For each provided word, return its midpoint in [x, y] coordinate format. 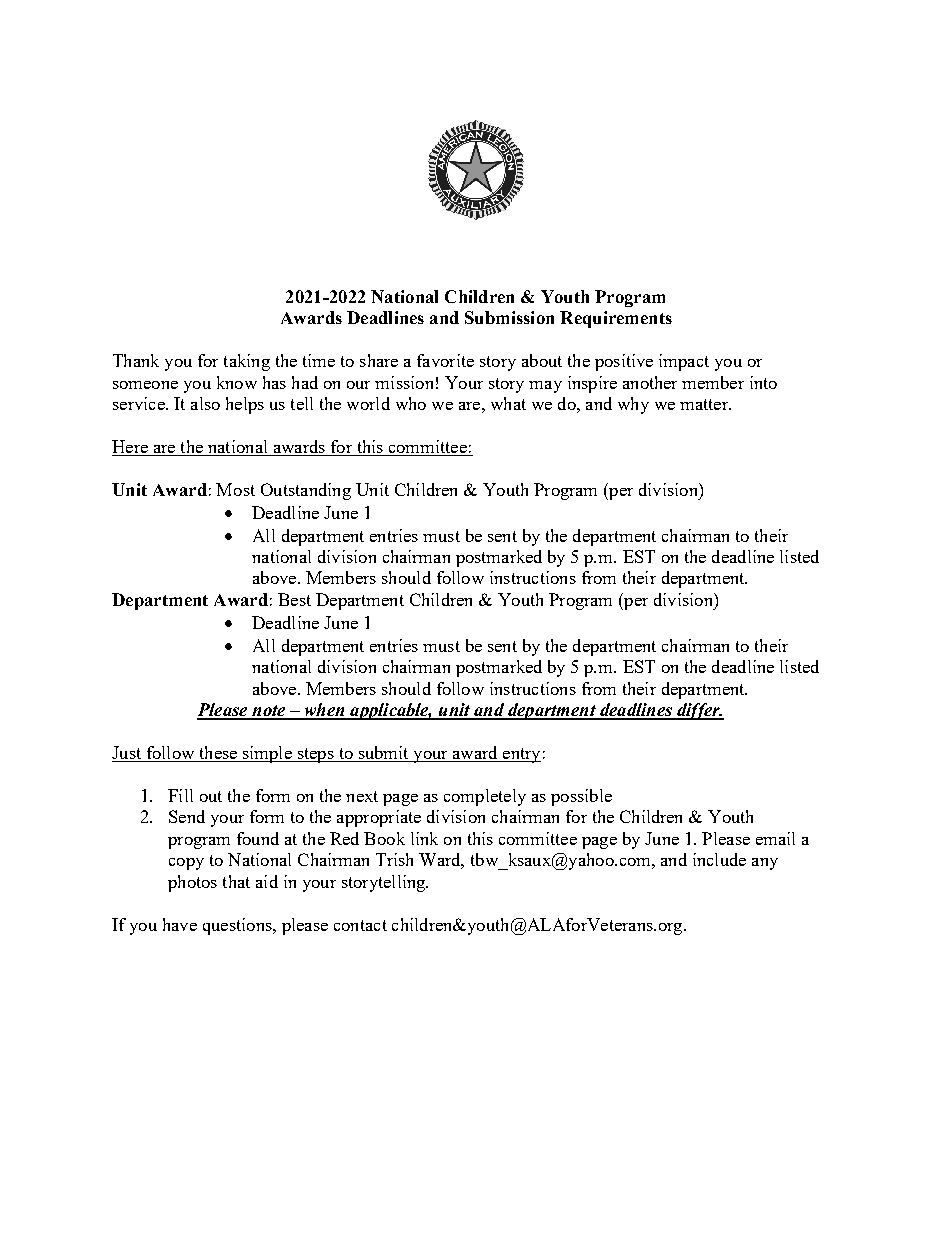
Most [235, 489]
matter [705, 404]
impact [684, 362]
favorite [445, 360]
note [269, 712]
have [180, 924]
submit [383, 754]
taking [247, 362]
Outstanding [306, 491]
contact [360, 925]
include [719, 859]
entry [521, 755]
